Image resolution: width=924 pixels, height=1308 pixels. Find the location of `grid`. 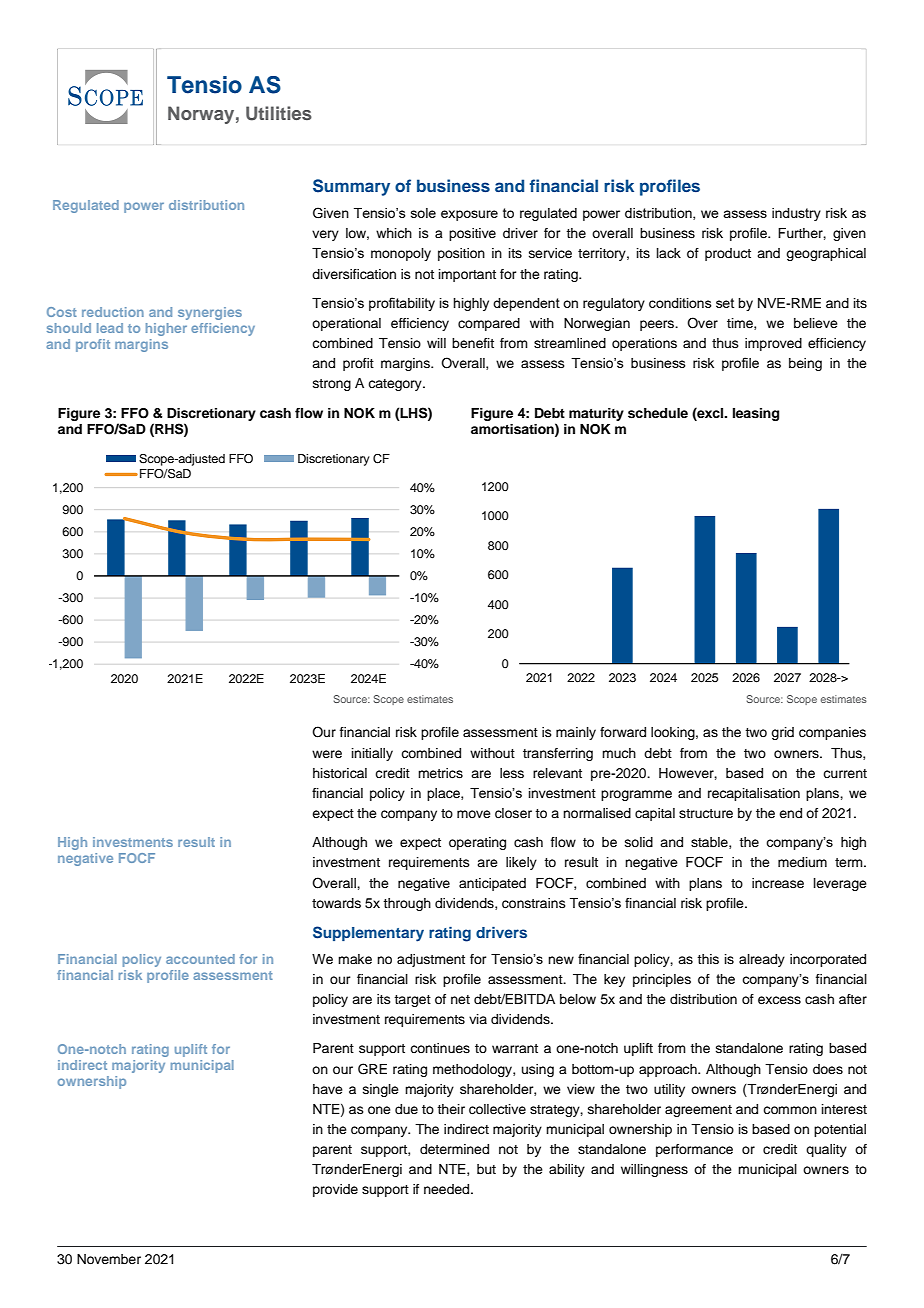

grid is located at coordinates (782, 733).
